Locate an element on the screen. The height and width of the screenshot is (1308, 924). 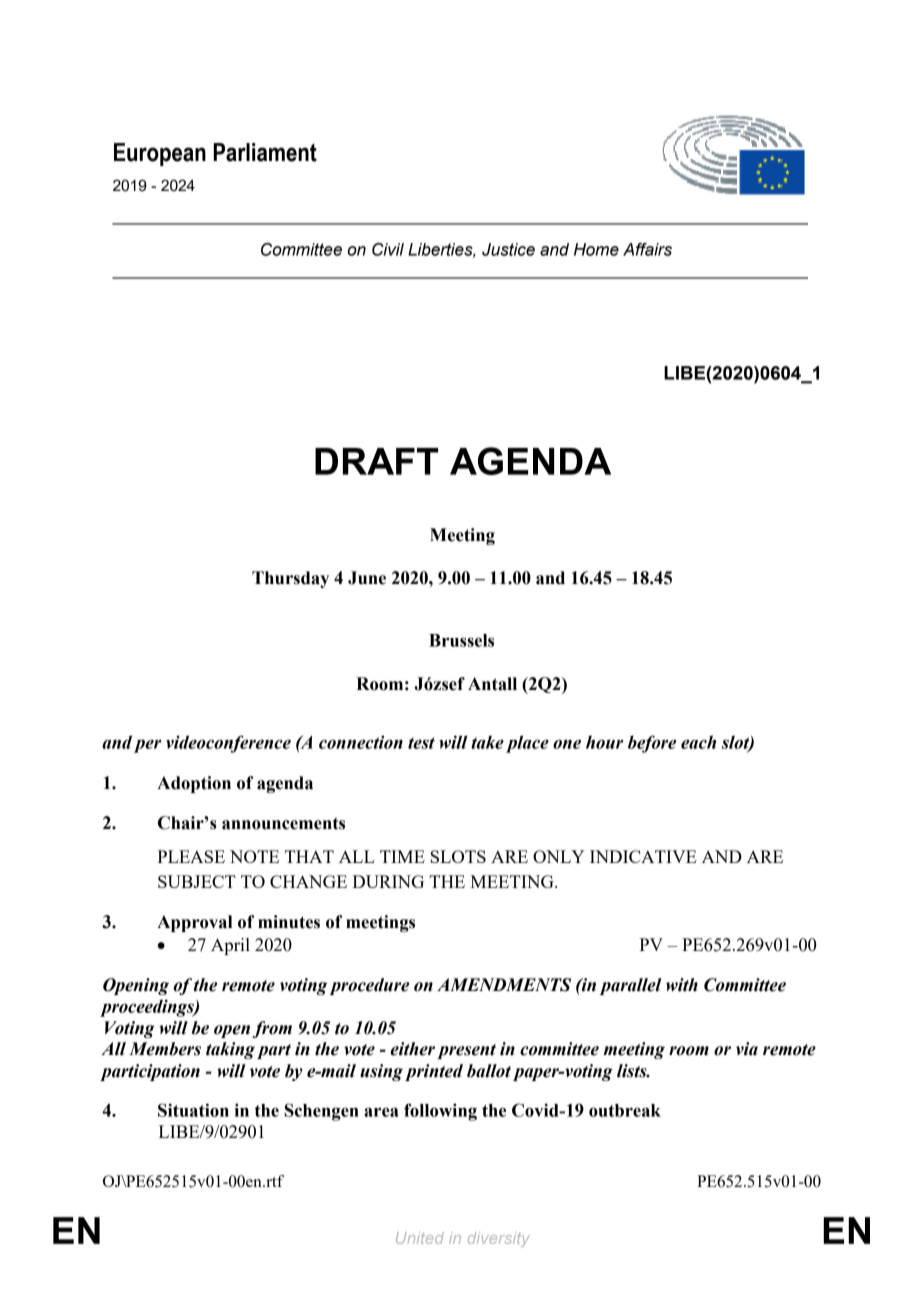
Justice is located at coordinates (508, 249).
